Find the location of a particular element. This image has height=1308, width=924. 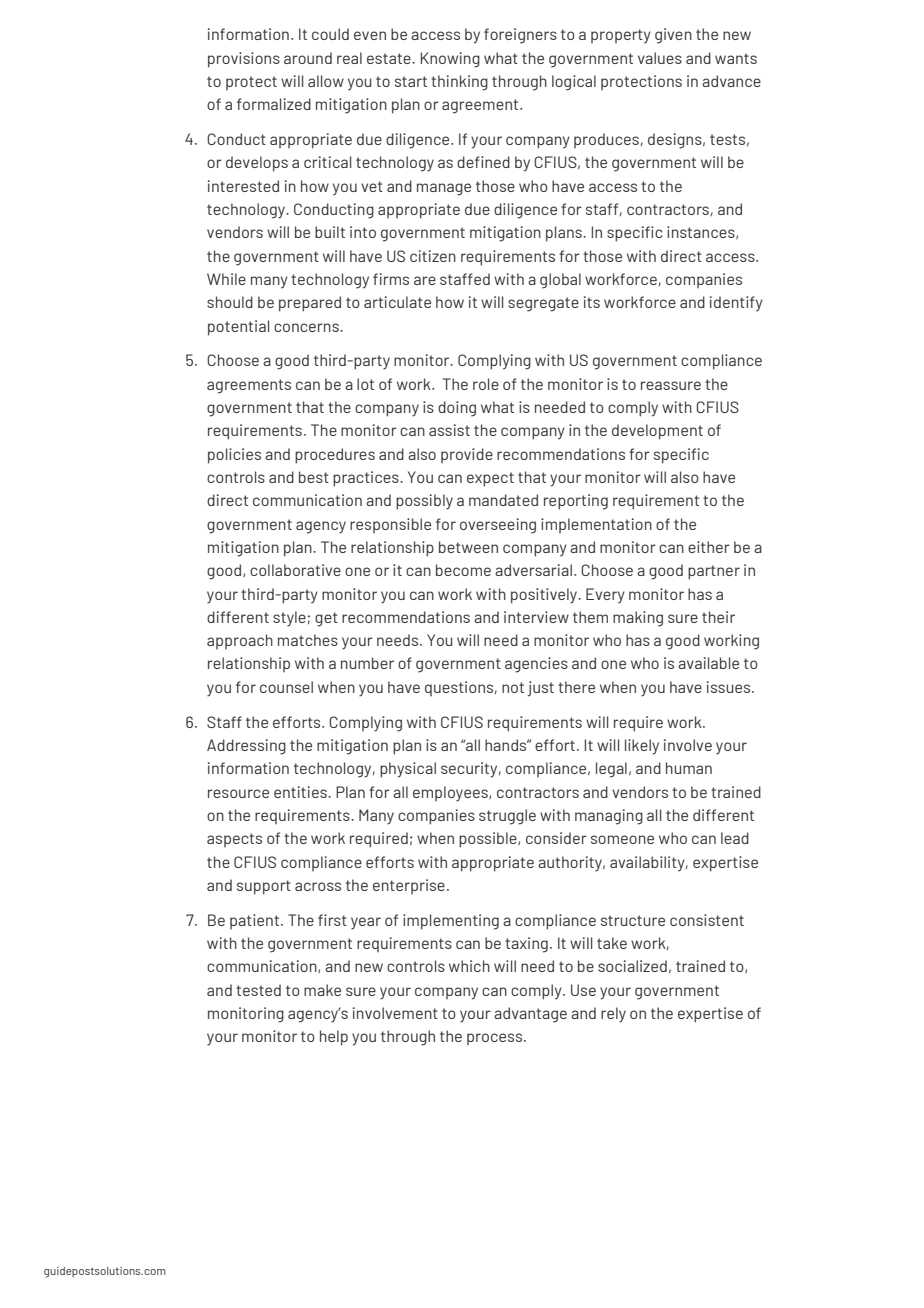

segregate is located at coordinates (543, 304).
